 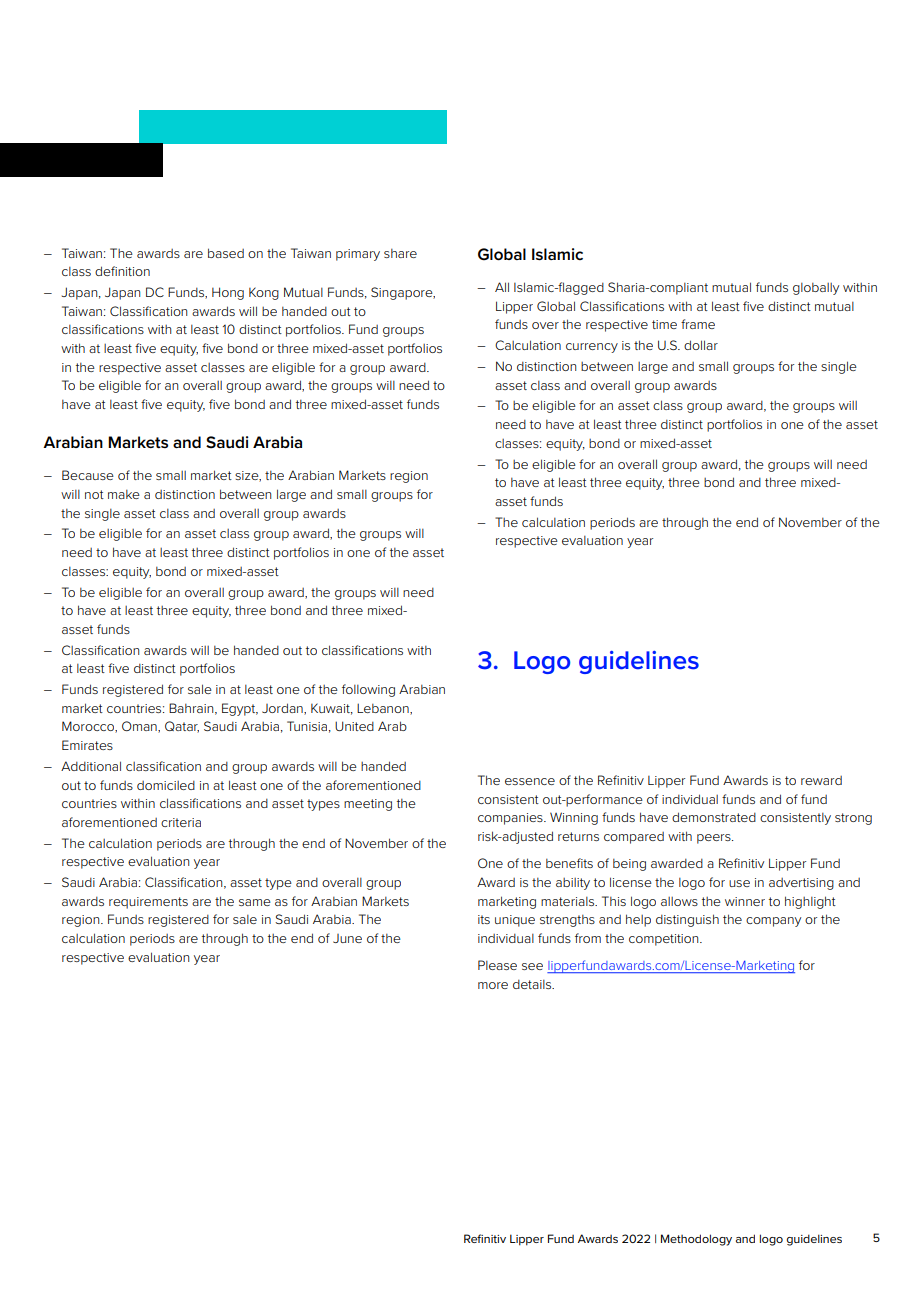 I want to click on reward, so click(x=821, y=780).
